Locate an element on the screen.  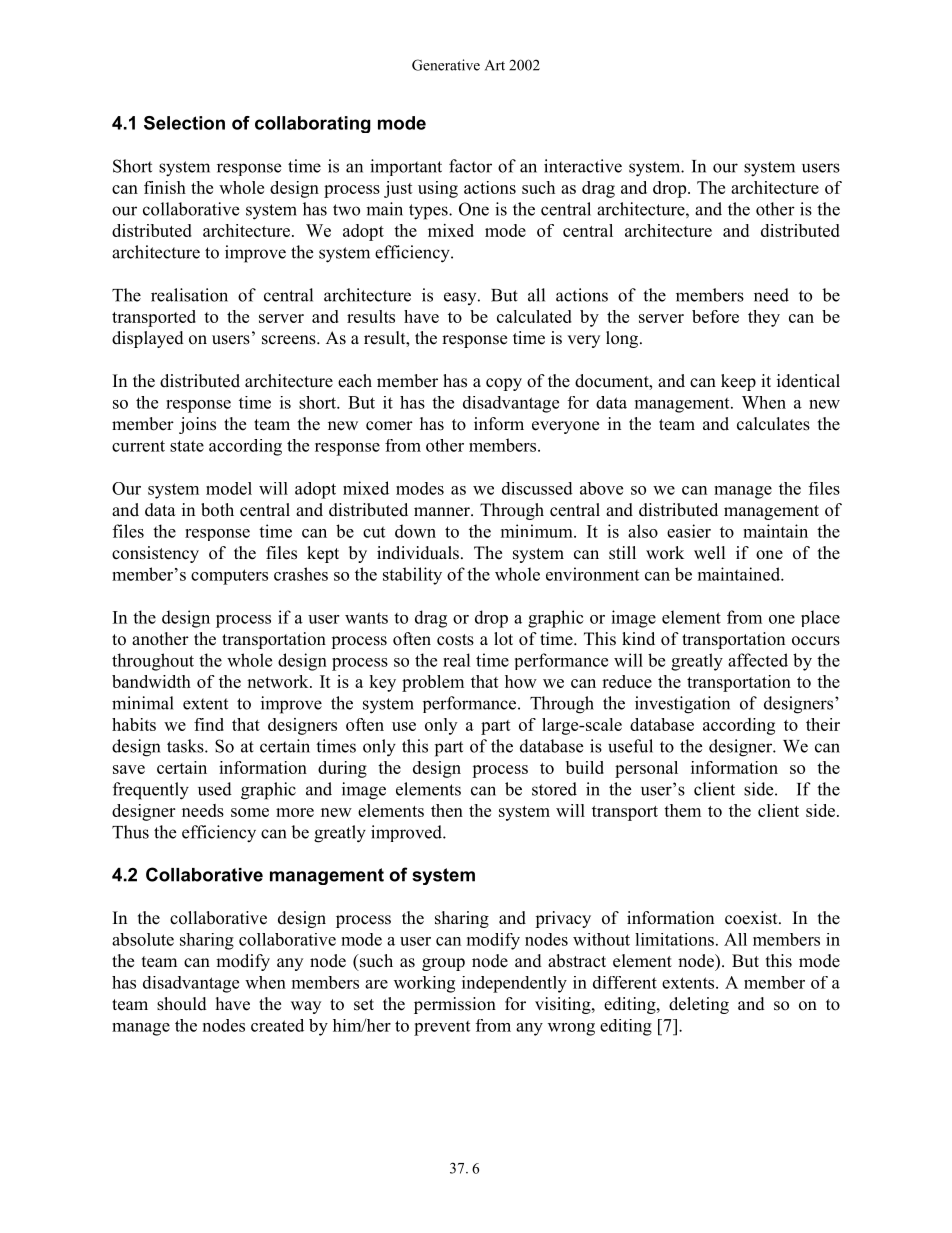
investigation is located at coordinates (682, 705).
